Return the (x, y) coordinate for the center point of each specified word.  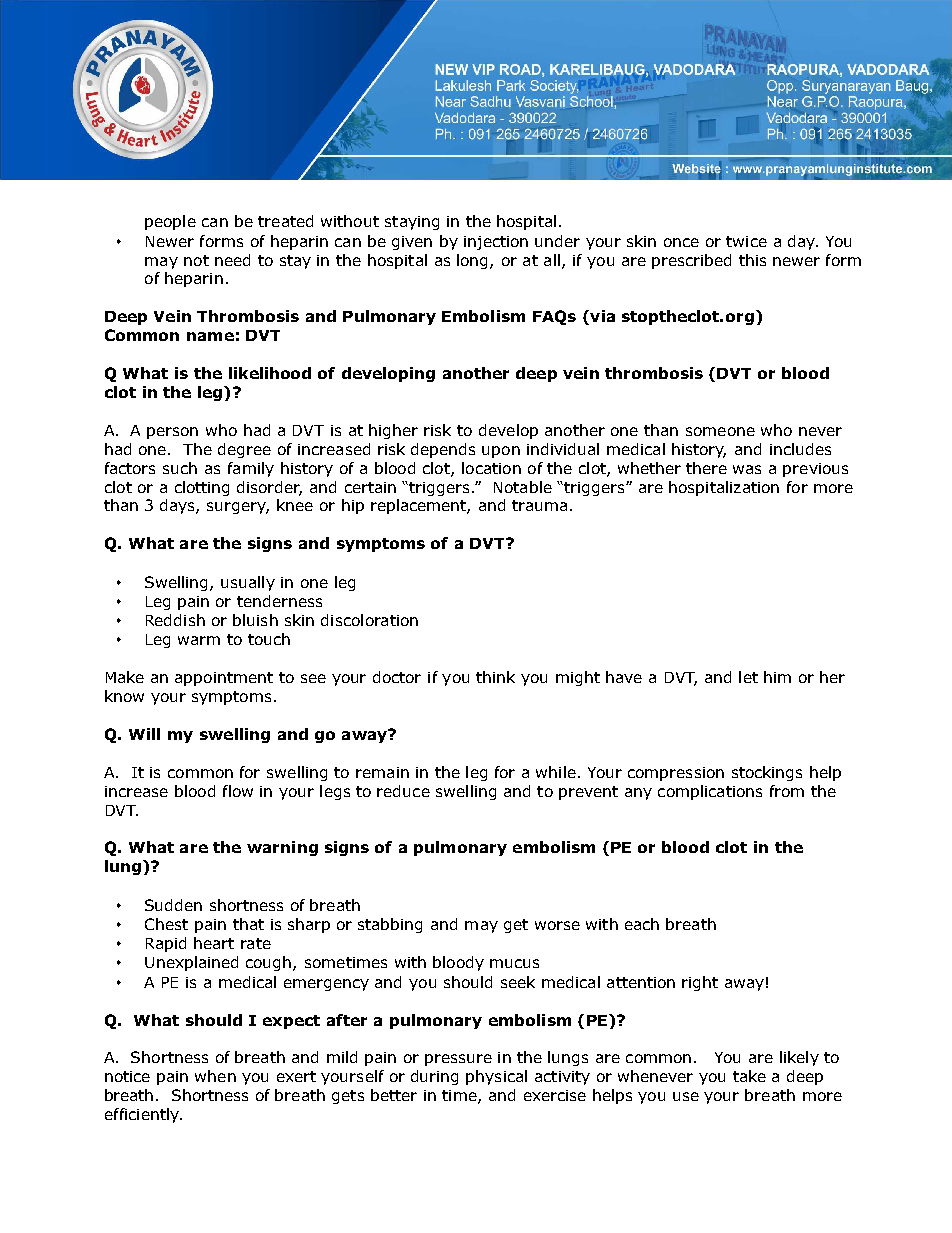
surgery (238, 508)
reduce (403, 791)
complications (710, 792)
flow (238, 791)
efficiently (143, 1115)
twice (746, 241)
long (474, 261)
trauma (539, 505)
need (232, 260)
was (747, 469)
